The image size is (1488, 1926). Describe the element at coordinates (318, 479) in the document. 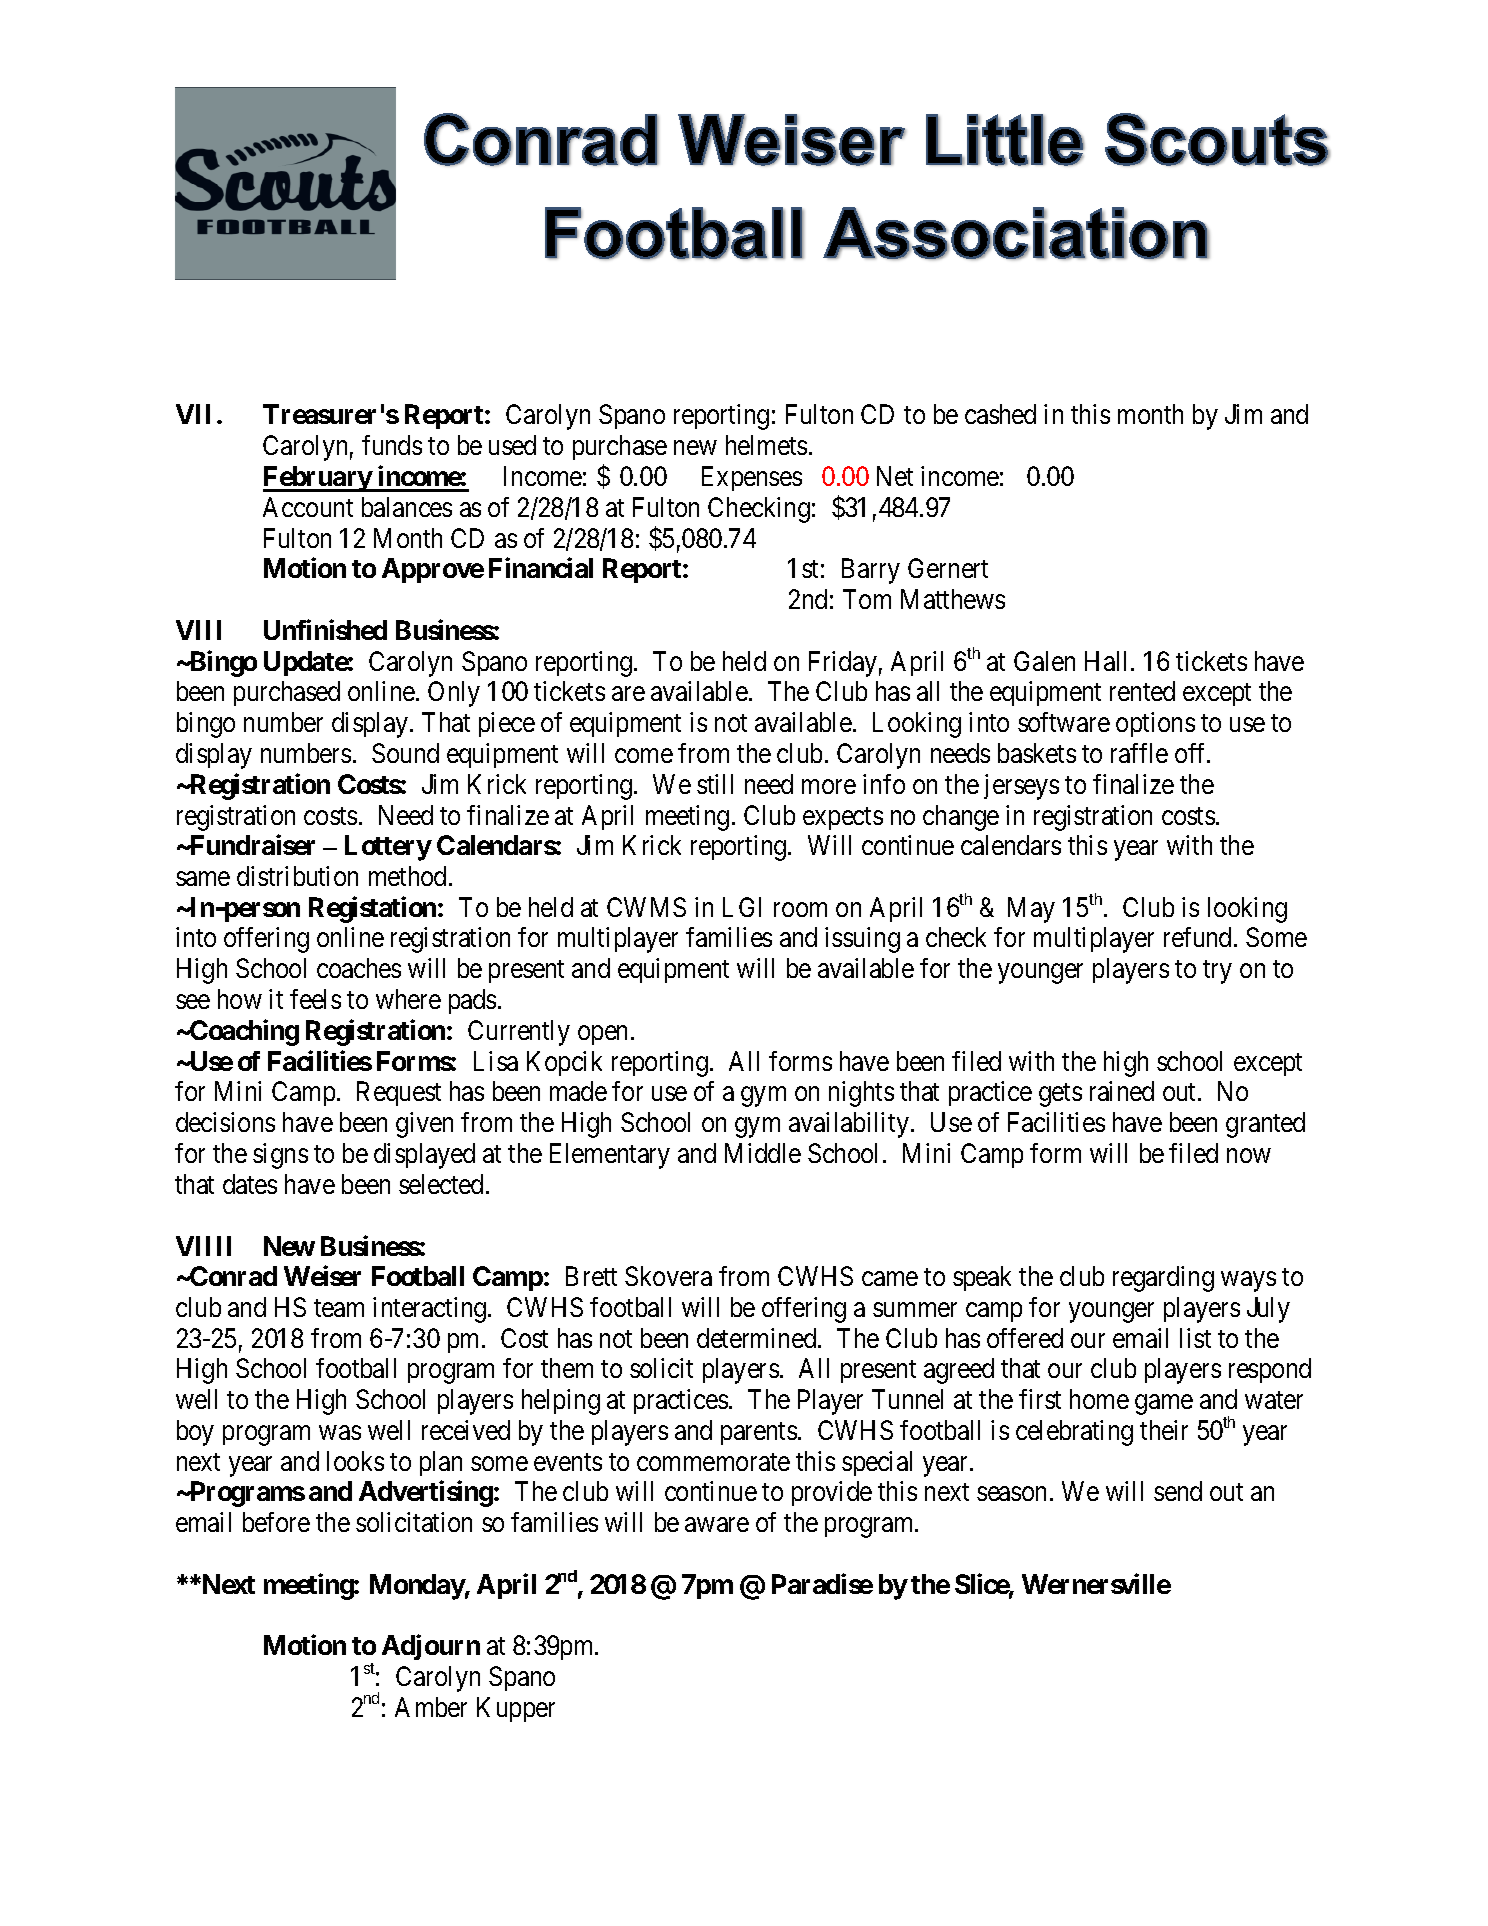

I see `February` at that location.
